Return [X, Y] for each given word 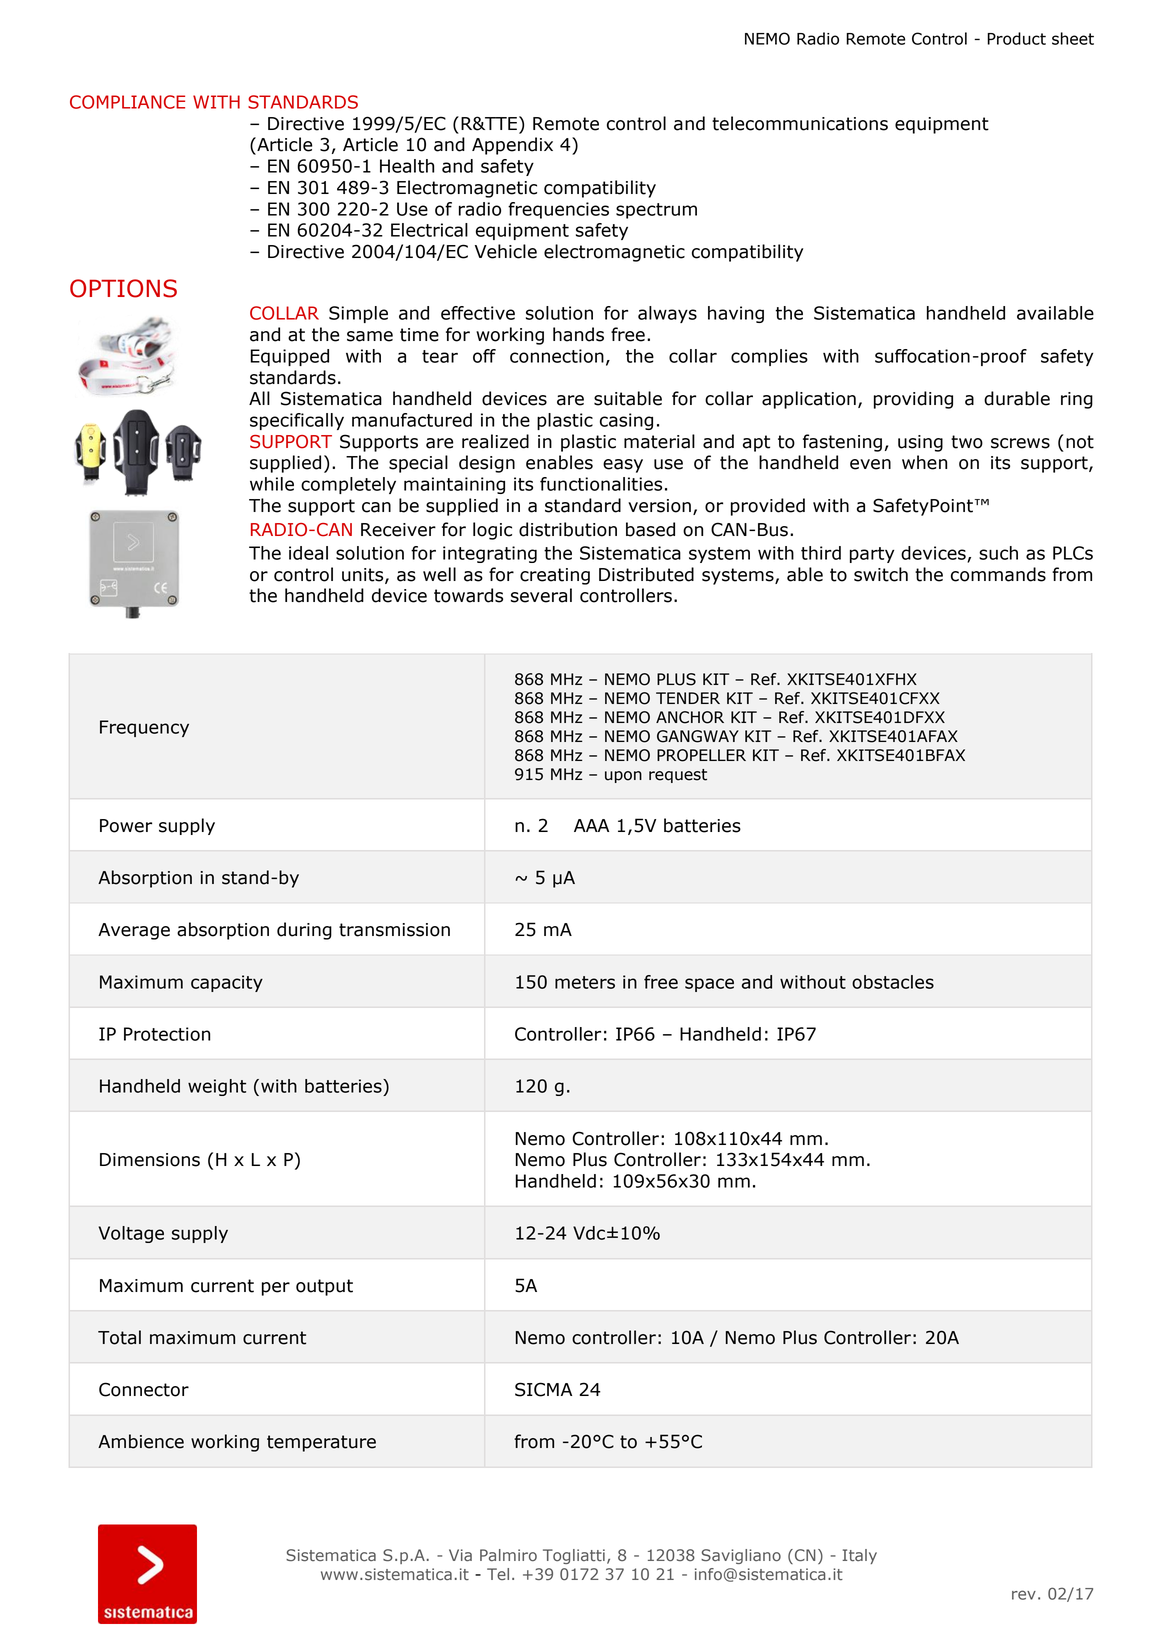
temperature [321, 1443]
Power [126, 826]
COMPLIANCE [127, 102]
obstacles [893, 982]
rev [1024, 1595]
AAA [591, 825]
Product [1016, 38]
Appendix [512, 146]
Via [460, 1555]
